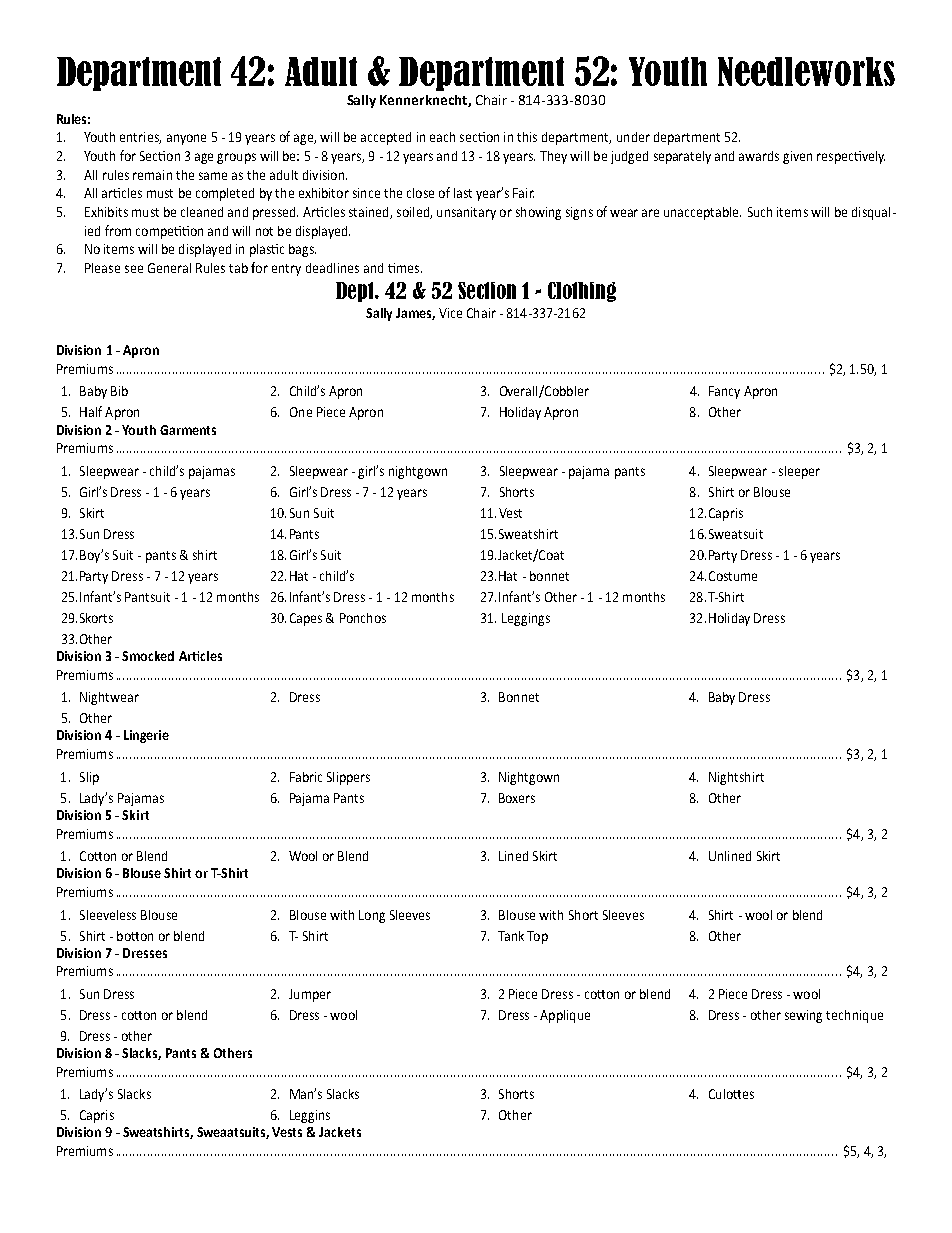 This page has height=1233, width=952. Describe the element at coordinates (450, 313) in the page. I see `Vice` at that location.
